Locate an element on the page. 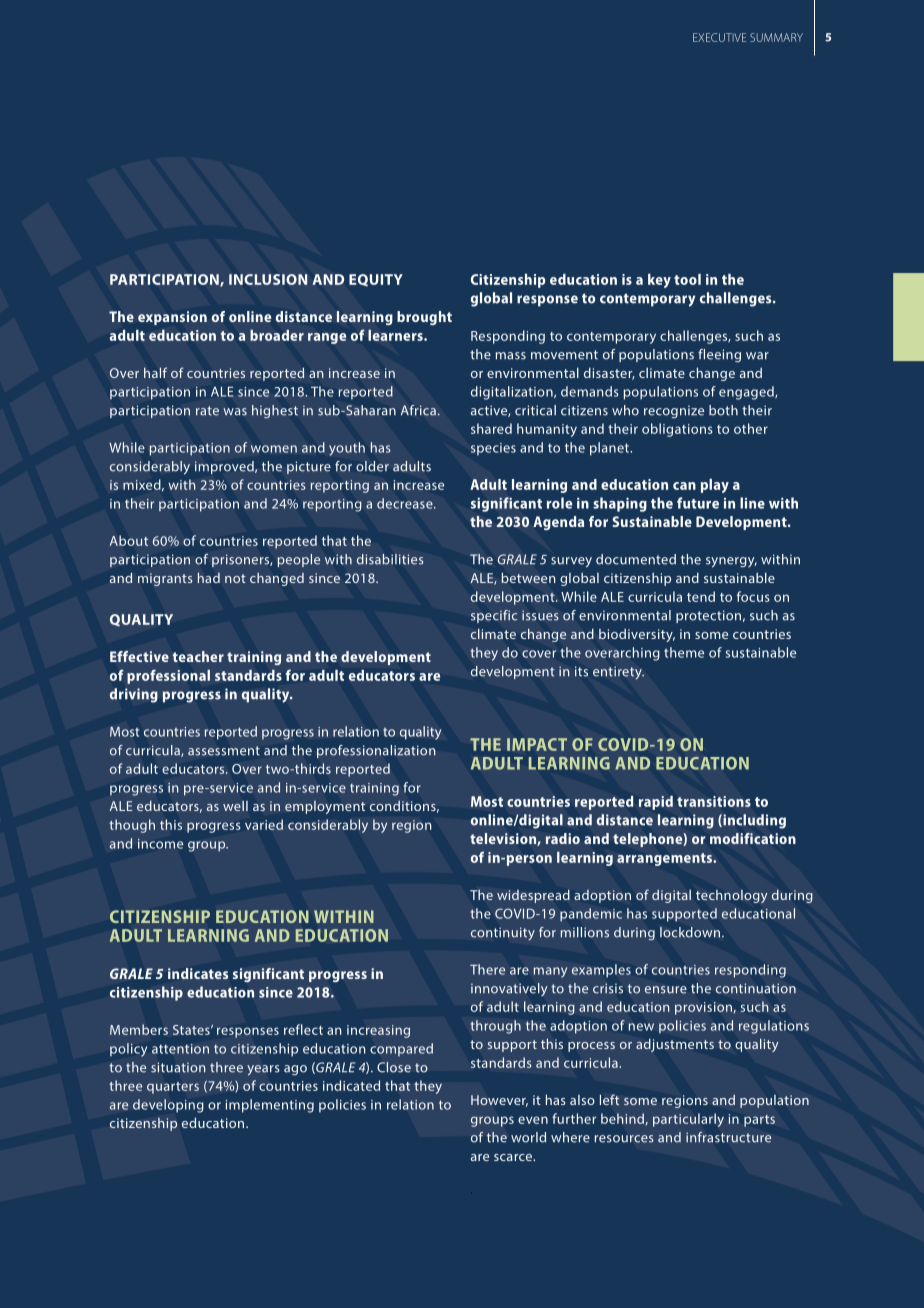 The image size is (924, 1308). transitions is located at coordinates (714, 801).
